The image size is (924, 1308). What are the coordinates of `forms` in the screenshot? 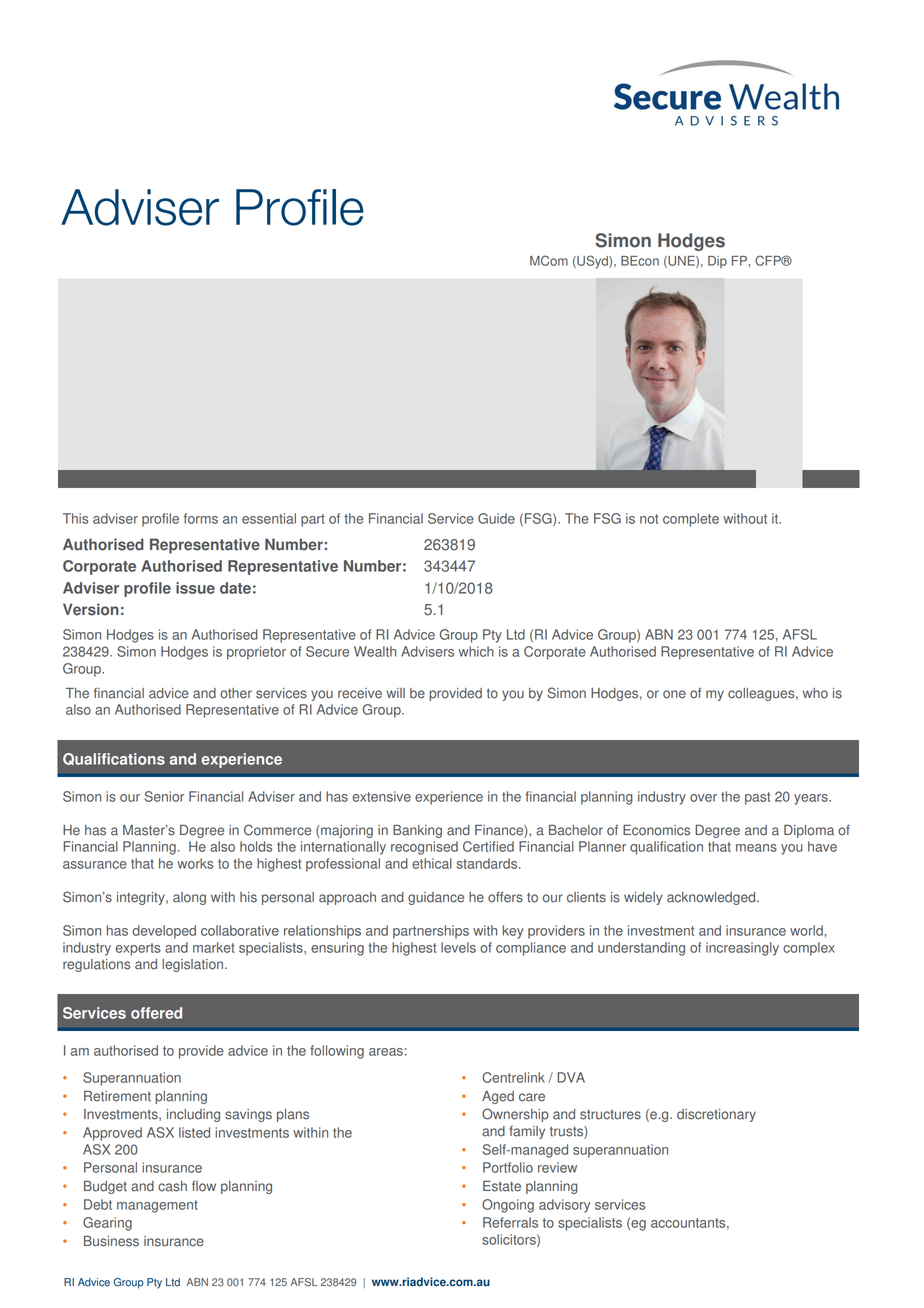 It's located at (201, 518).
